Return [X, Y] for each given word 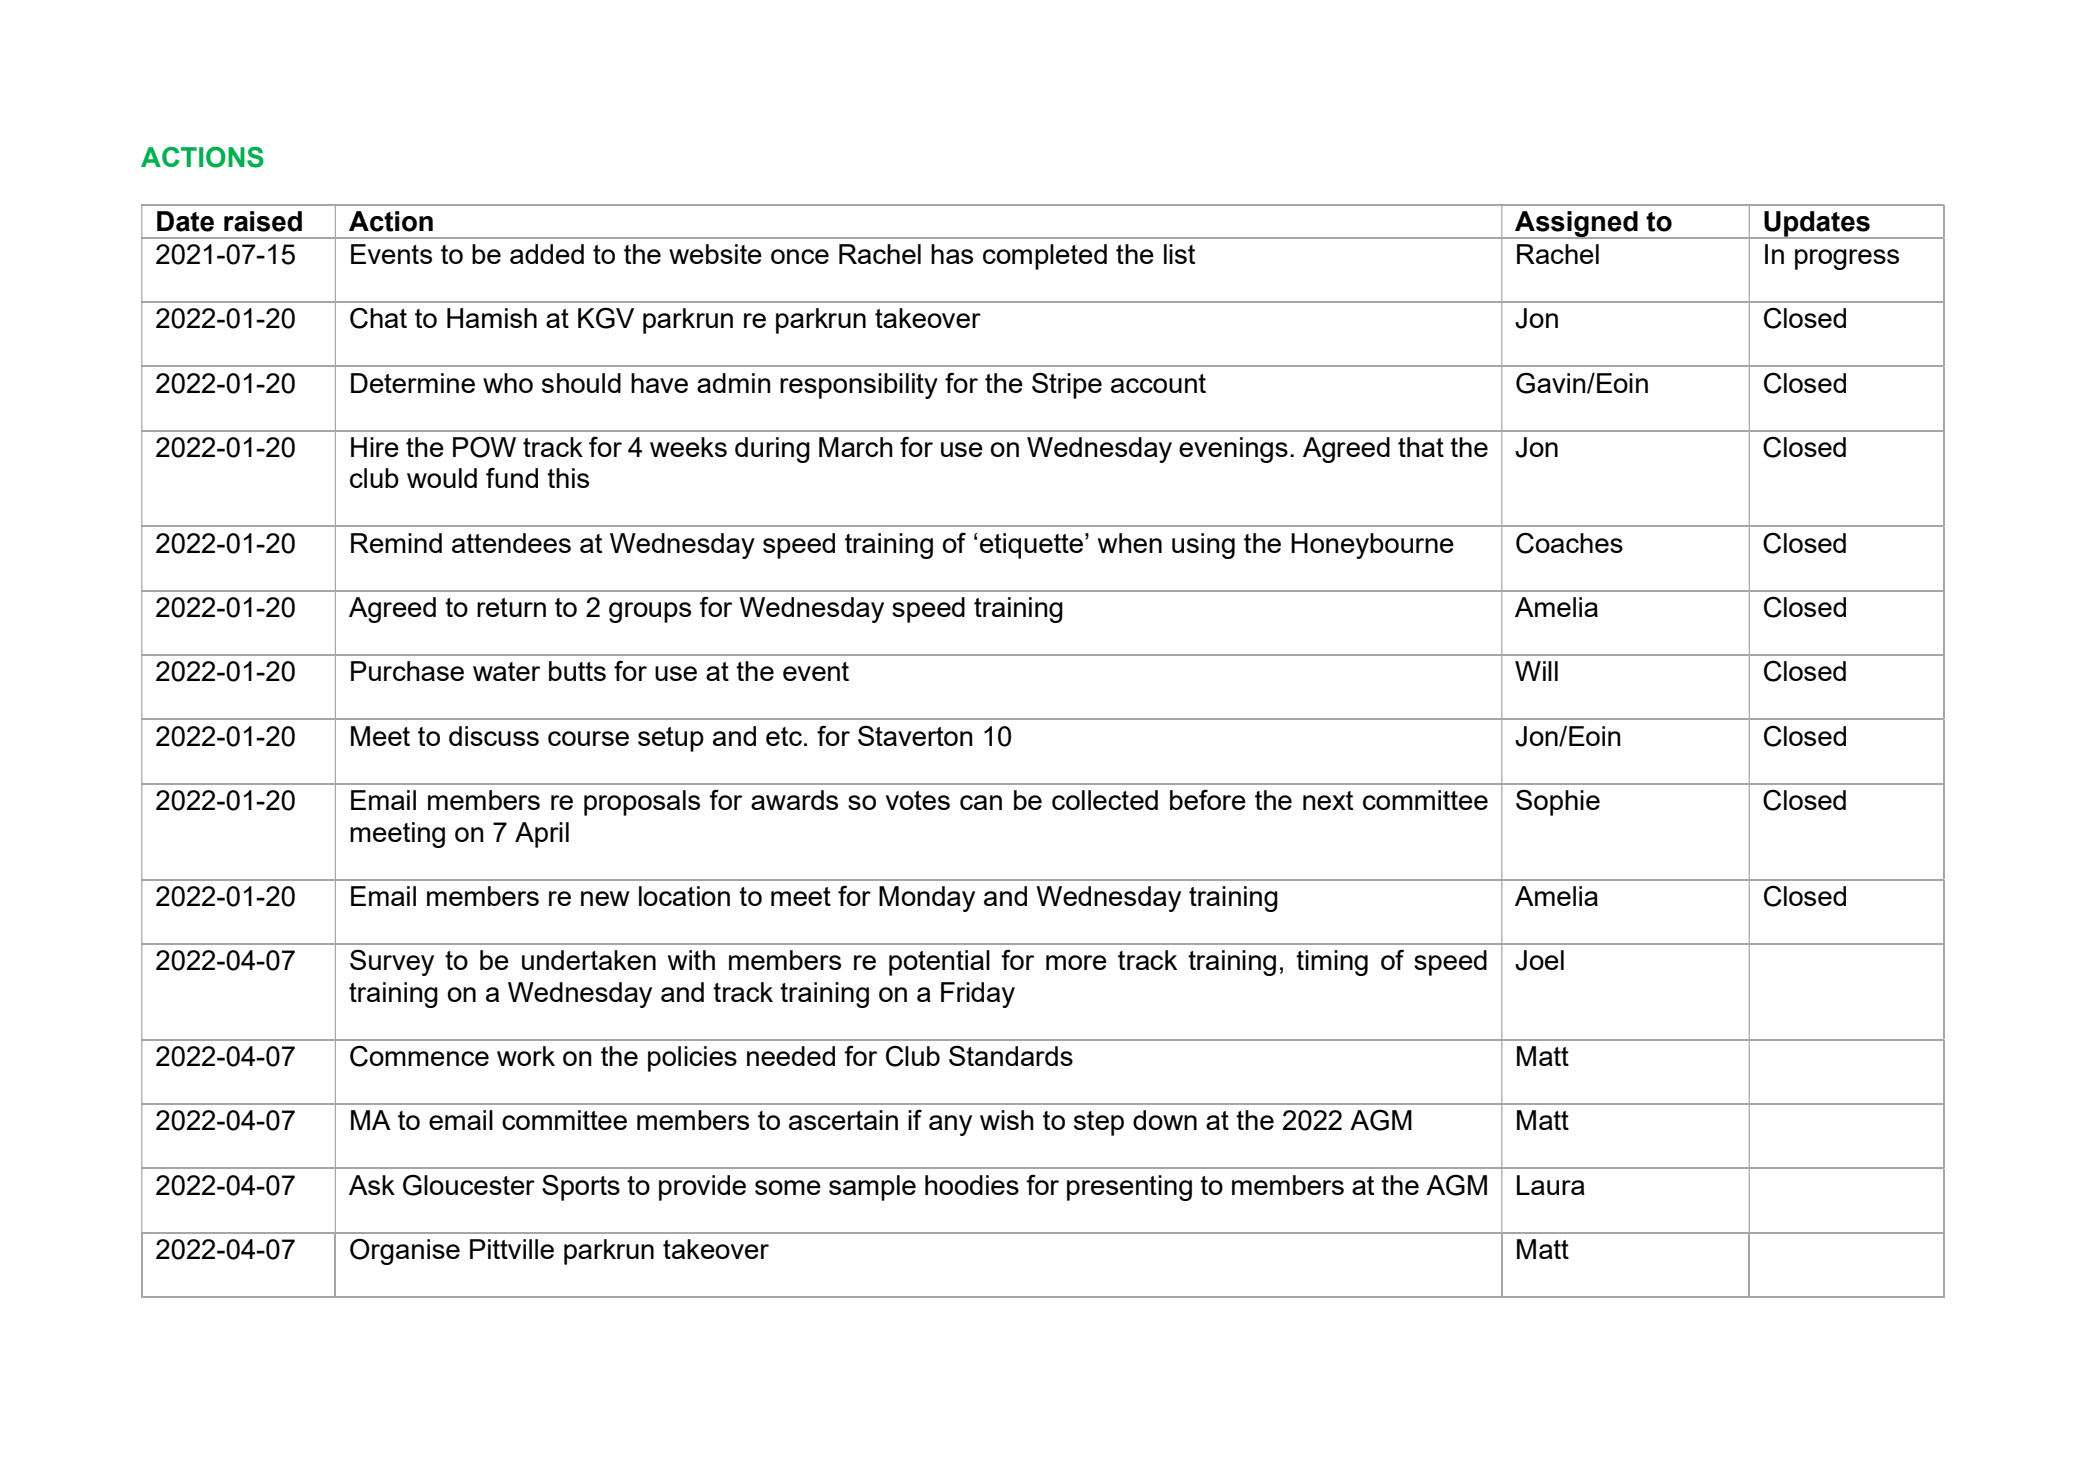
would [442, 478]
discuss [494, 736]
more [1076, 962]
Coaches [1569, 543]
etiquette [1031, 546]
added [547, 254]
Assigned [1576, 225]
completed [1045, 257]
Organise [405, 1251]
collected [1105, 800]
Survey [392, 962]
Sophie [1558, 802]
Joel [1539, 960]
